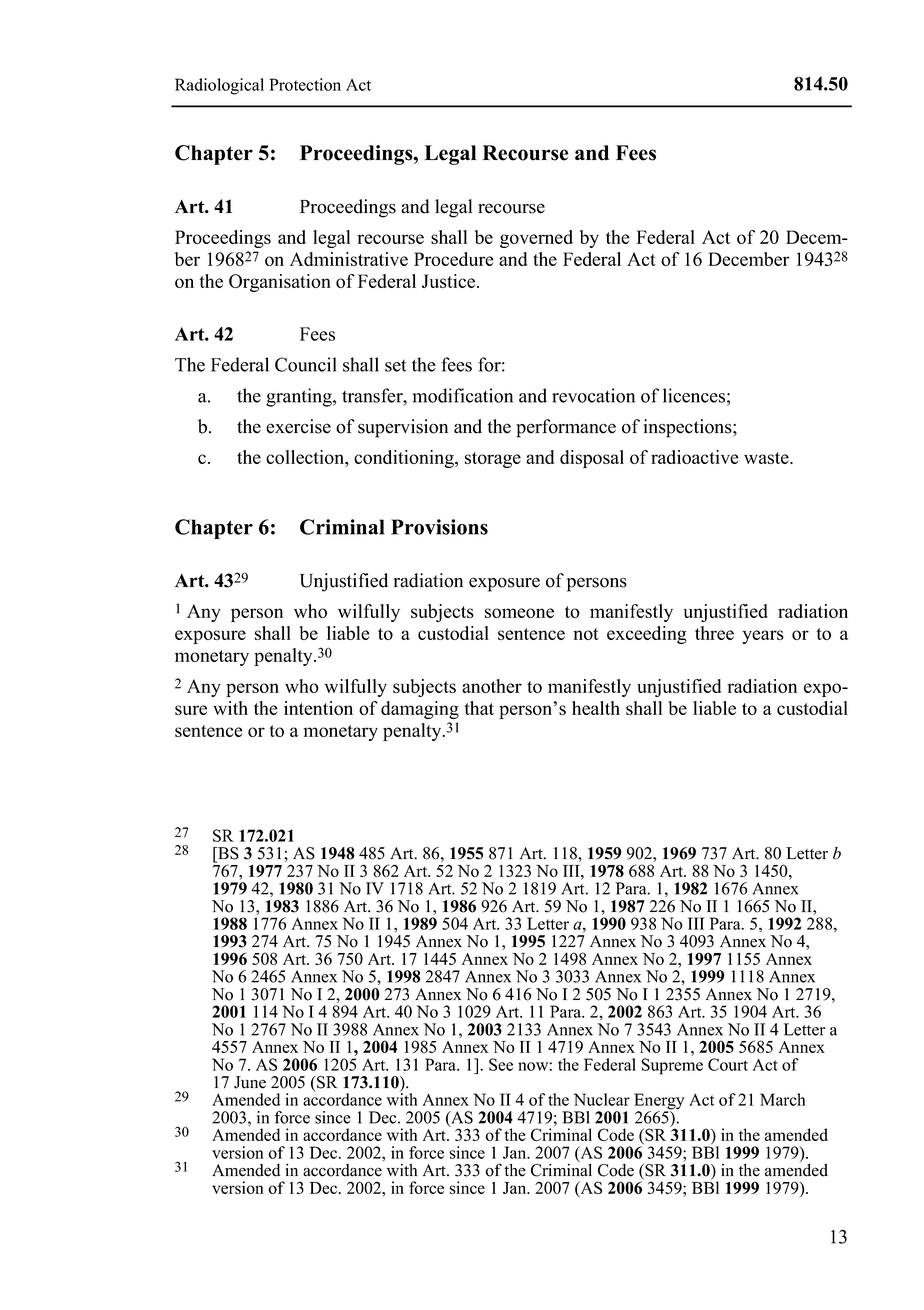 This screenshot has height=1310, width=924. Describe the element at coordinates (420, 710) in the screenshot. I see `damaging` at that location.
